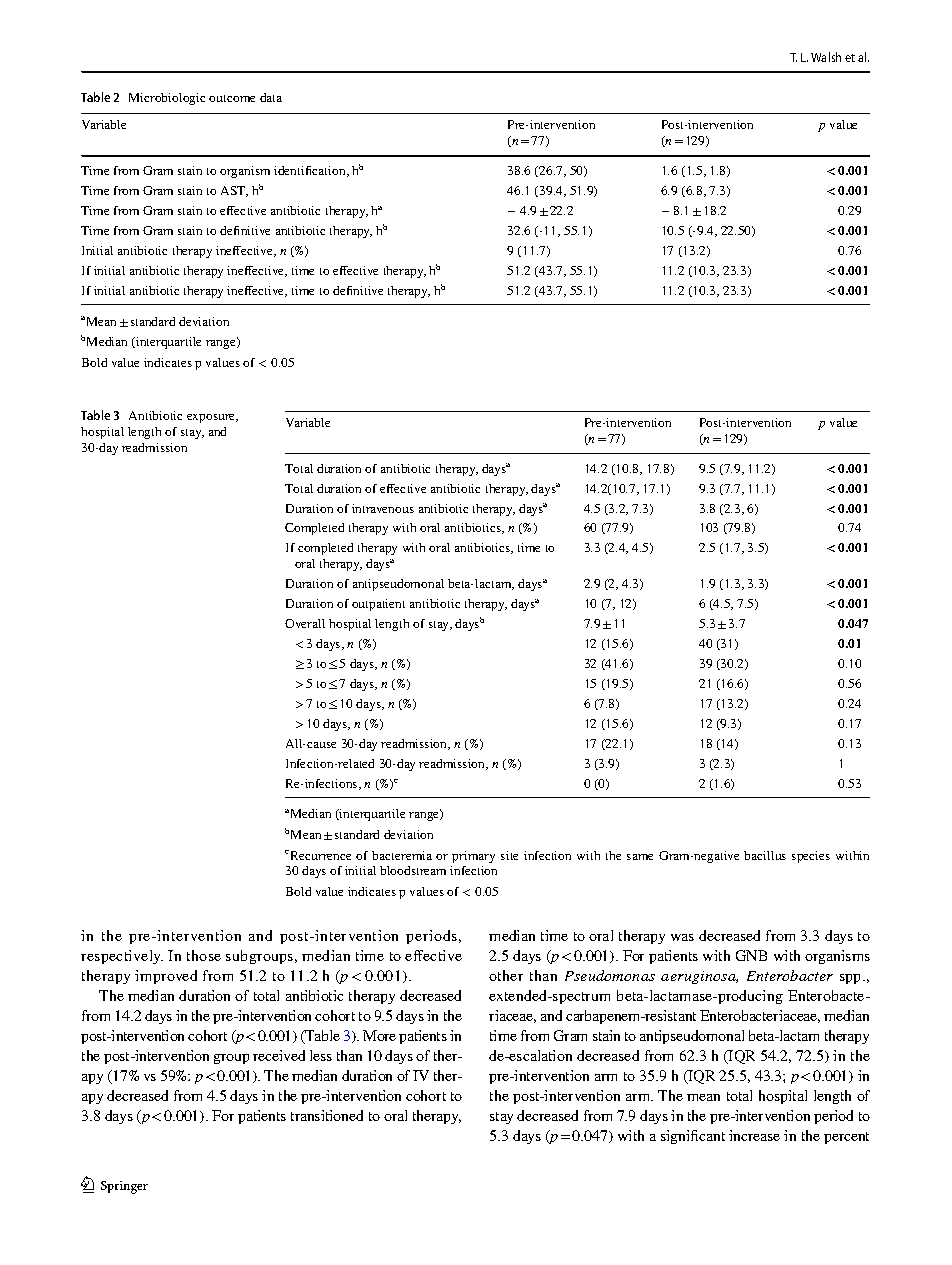 The image size is (952, 1265). Describe the element at coordinates (379, 1035) in the page. I see `More` at that location.
